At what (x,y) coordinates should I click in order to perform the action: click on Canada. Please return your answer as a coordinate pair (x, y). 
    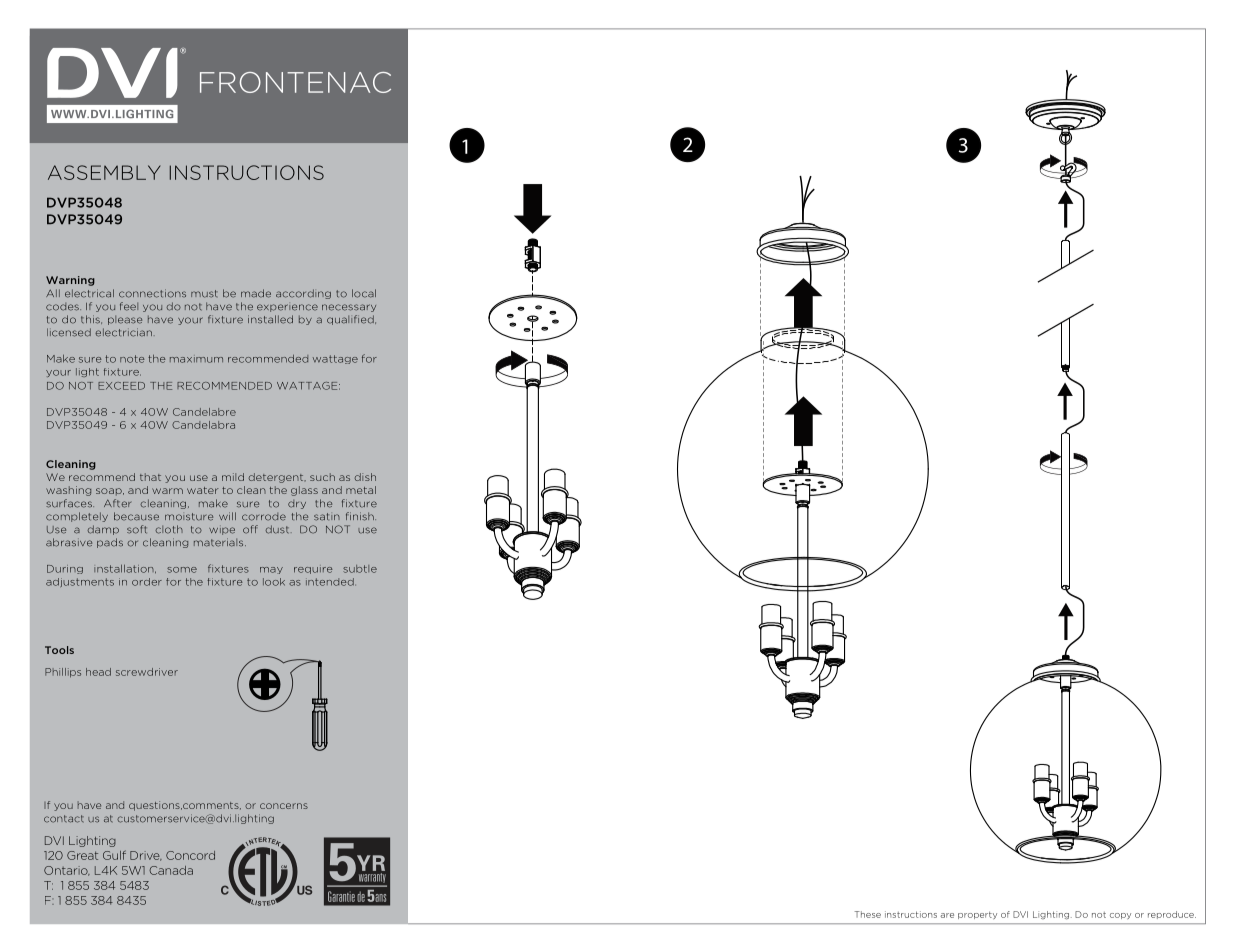
    Looking at the image, I should click on (171, 870).
